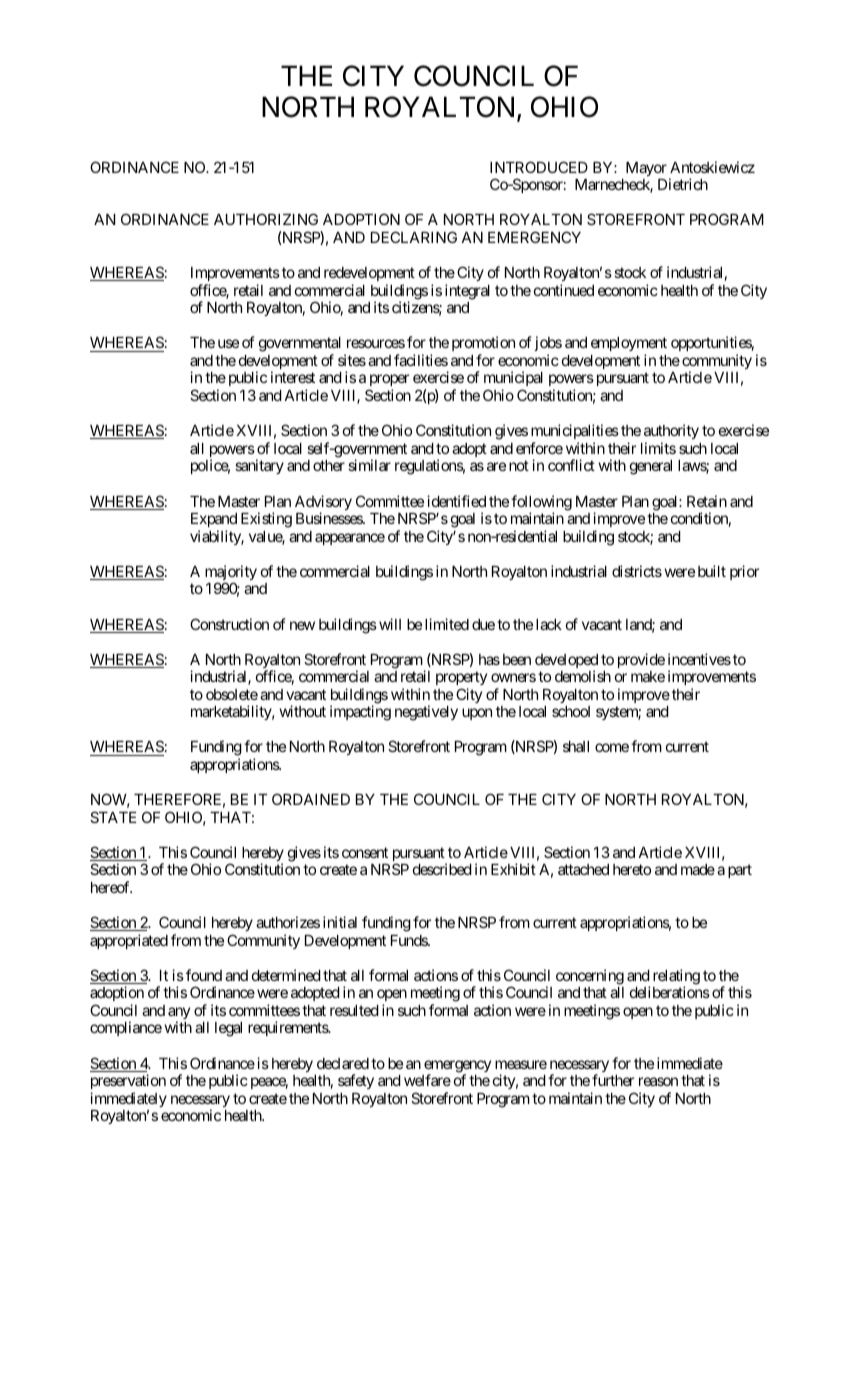 The width and height of the document is (849, 1400). I want to click on legal, so click(228, 1029).
